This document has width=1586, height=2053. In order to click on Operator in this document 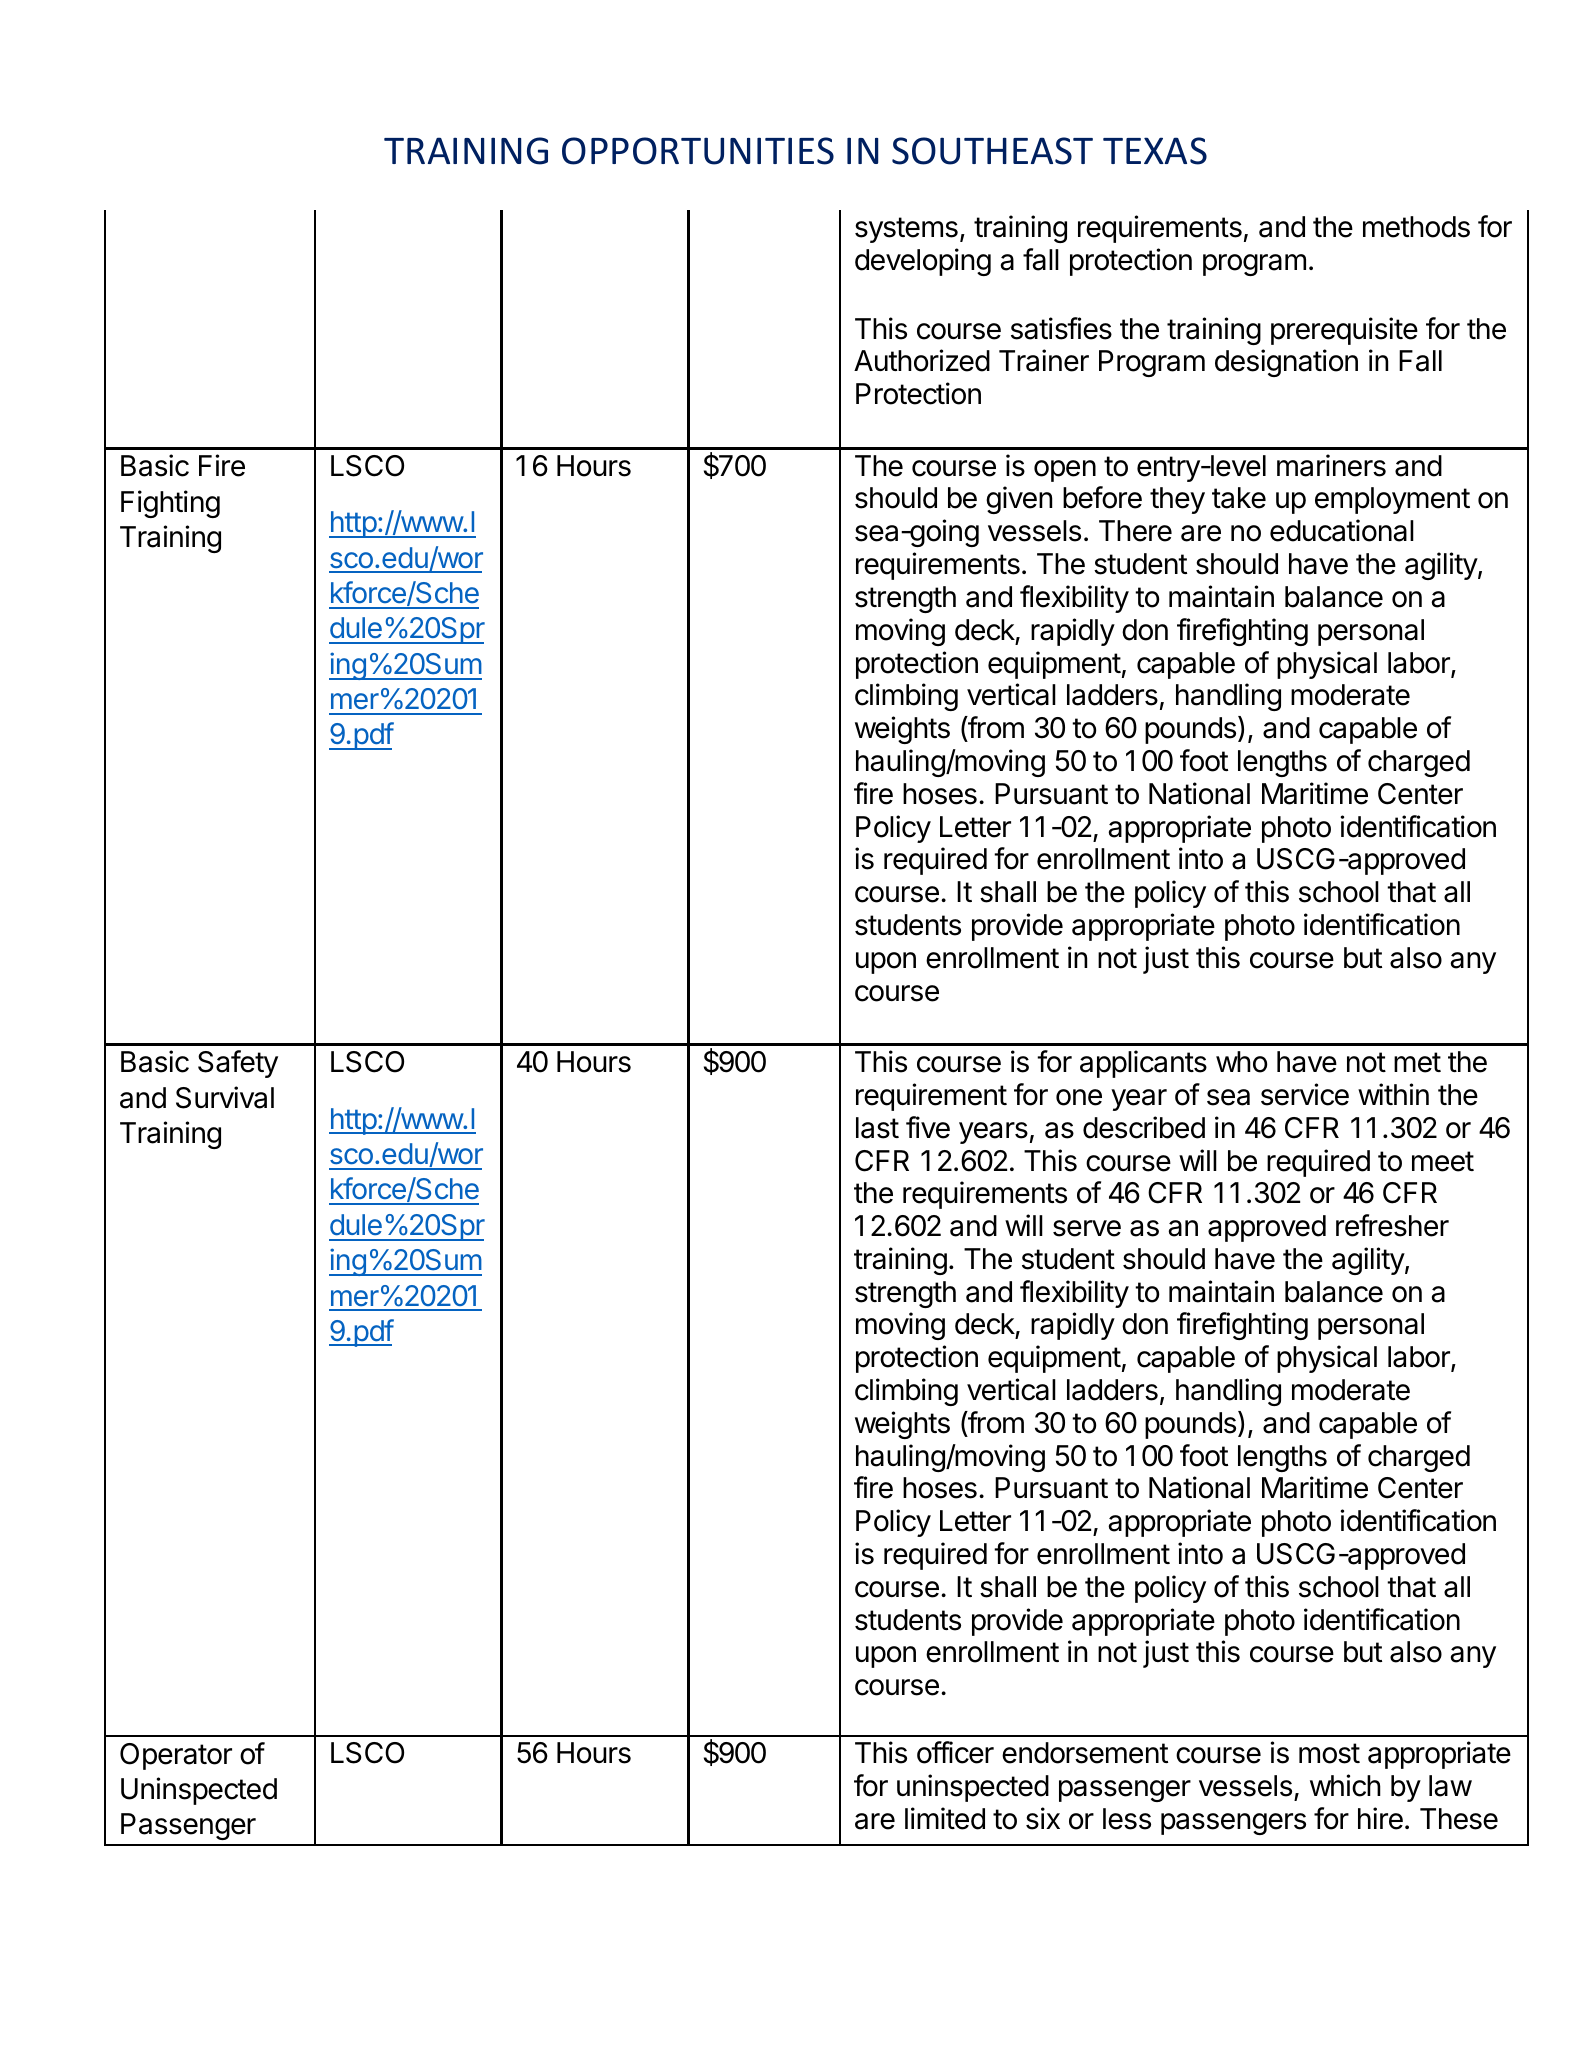, I will do `click(176, 1756)`.
